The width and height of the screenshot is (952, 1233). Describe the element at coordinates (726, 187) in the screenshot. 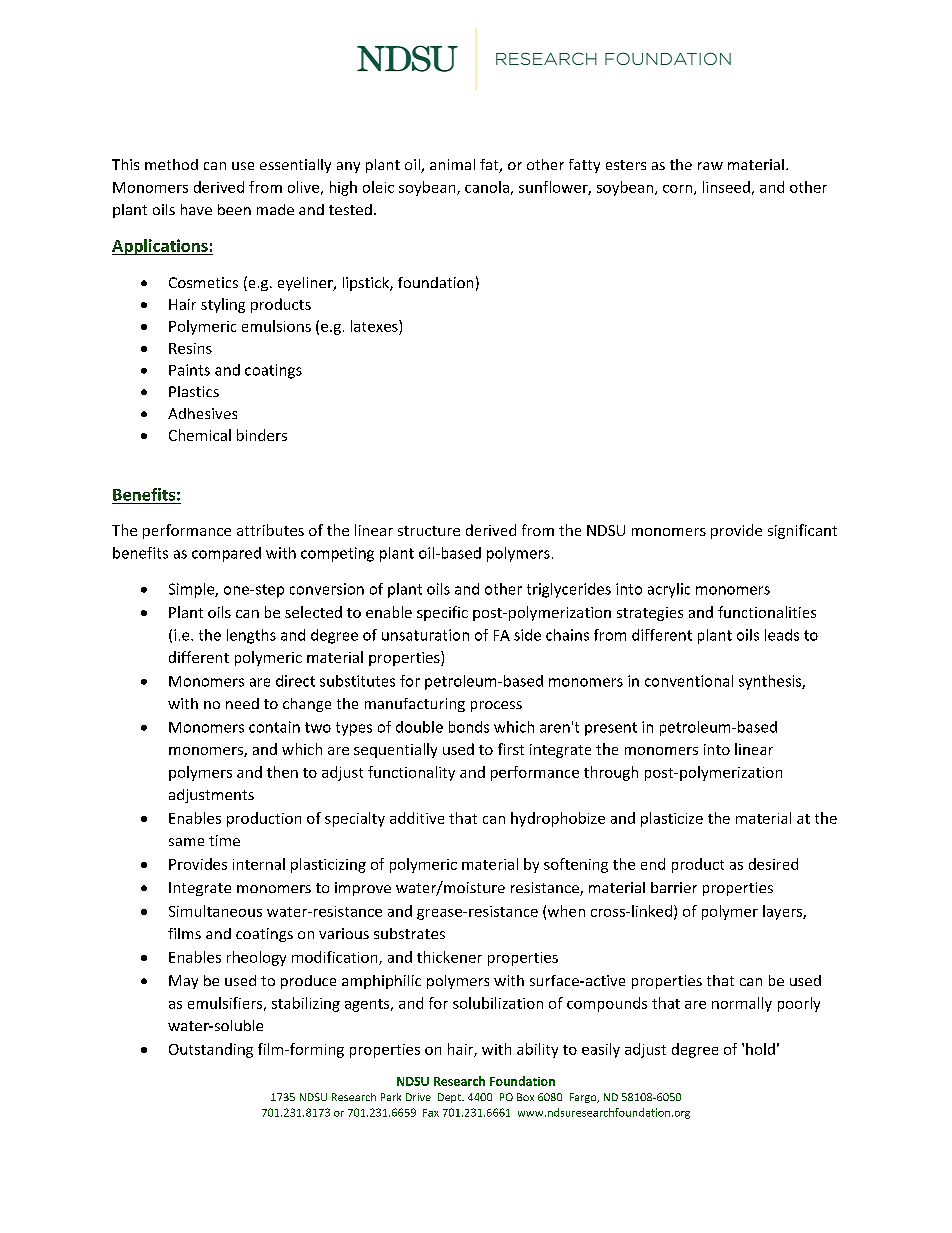

I see `linseed` at that location.
